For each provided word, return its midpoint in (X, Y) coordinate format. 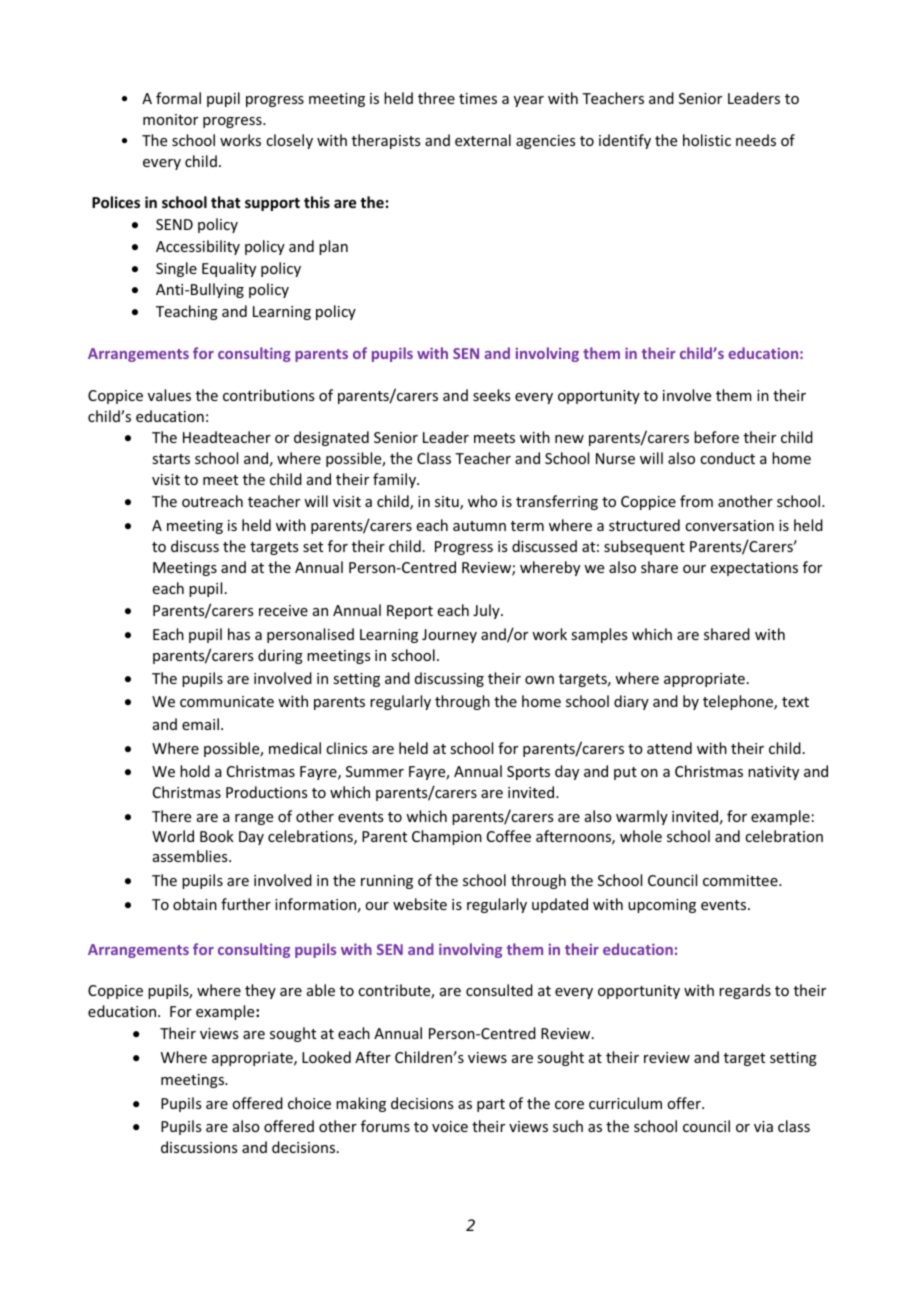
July (487, 611)
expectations (754, 569)
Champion (447, 837)
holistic (707, 140)
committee (741, 880)
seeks (491, 395)
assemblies (191, 856)
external (483, 140)
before (716, 437)
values (169, 395)
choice (309, 1103)
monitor (170, 119)
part (491, 1105)
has (239, 634)
